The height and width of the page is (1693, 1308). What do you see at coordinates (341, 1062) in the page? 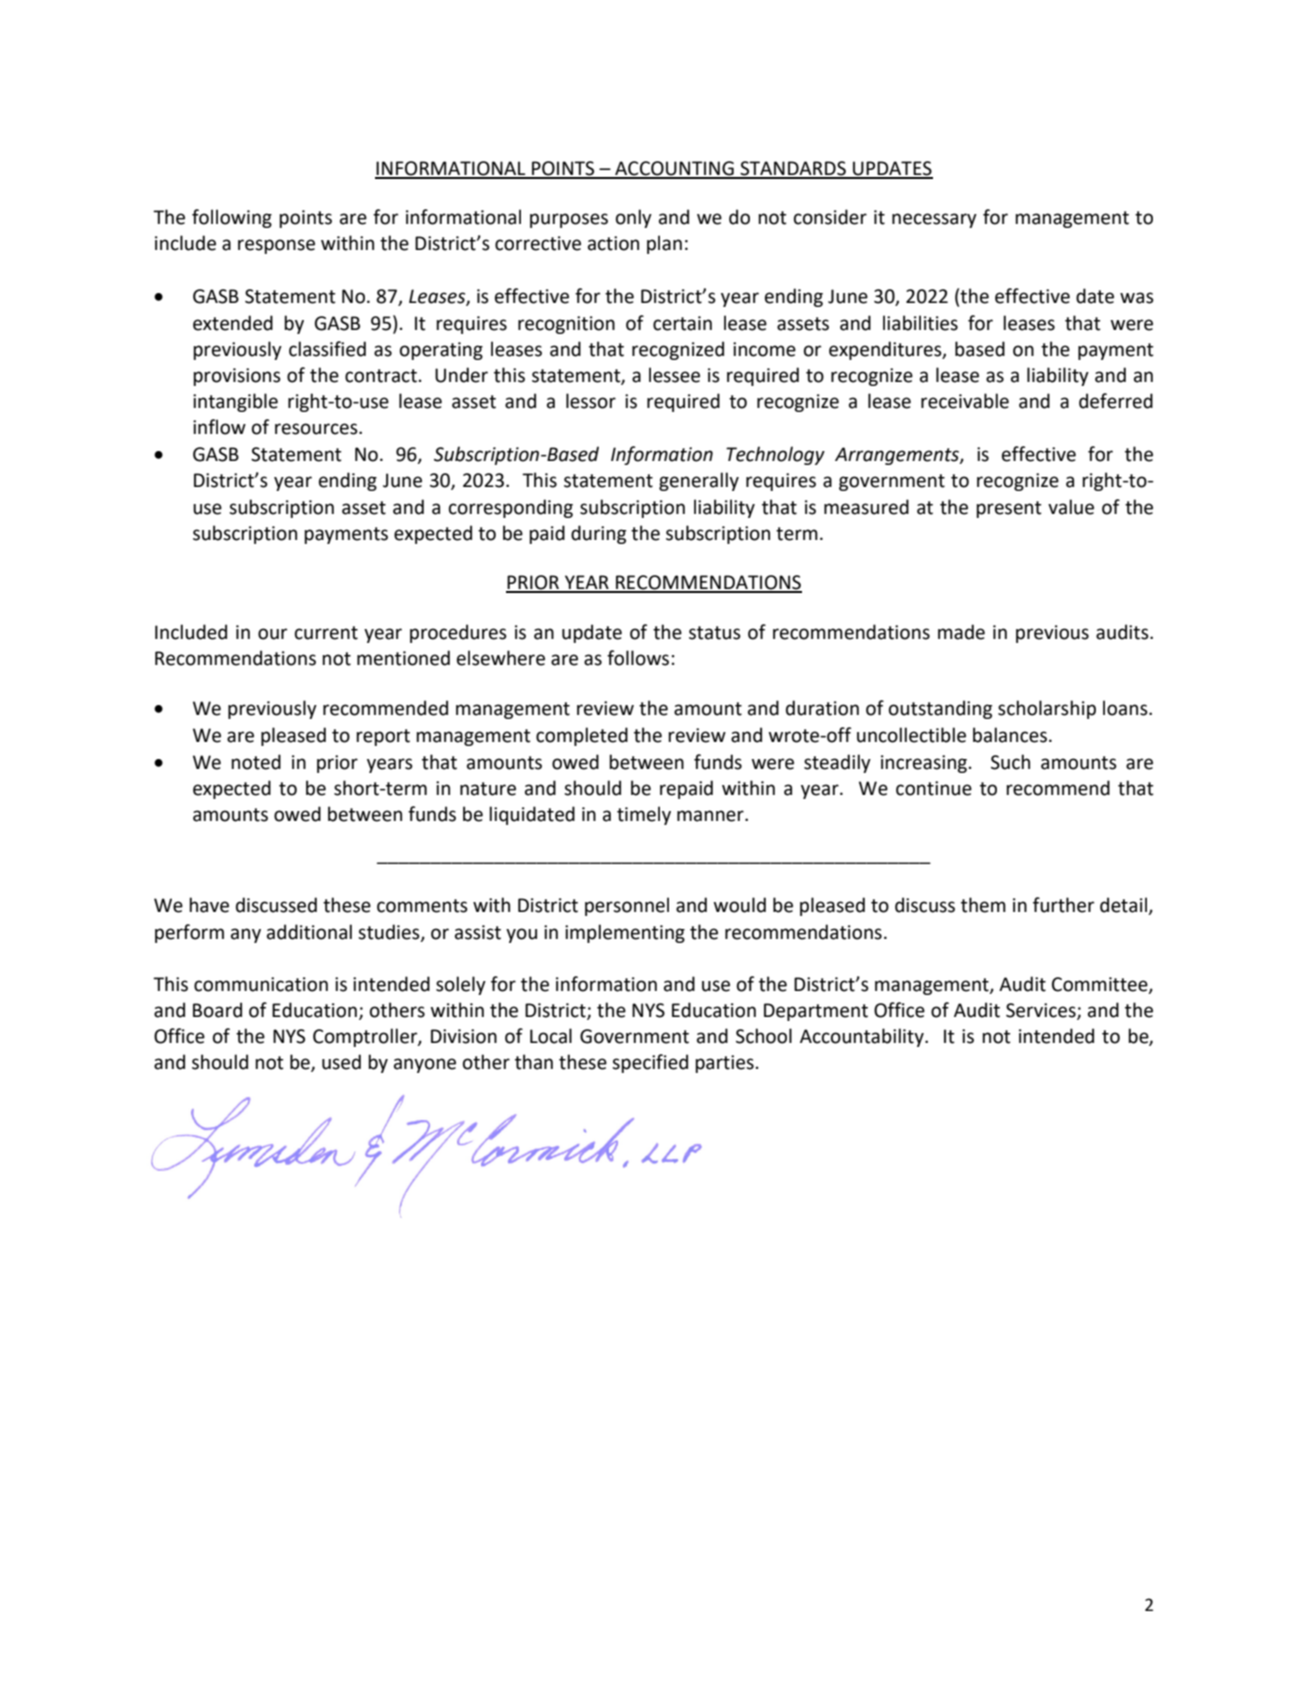
I see `used` at bounding box center [341, 1062].
